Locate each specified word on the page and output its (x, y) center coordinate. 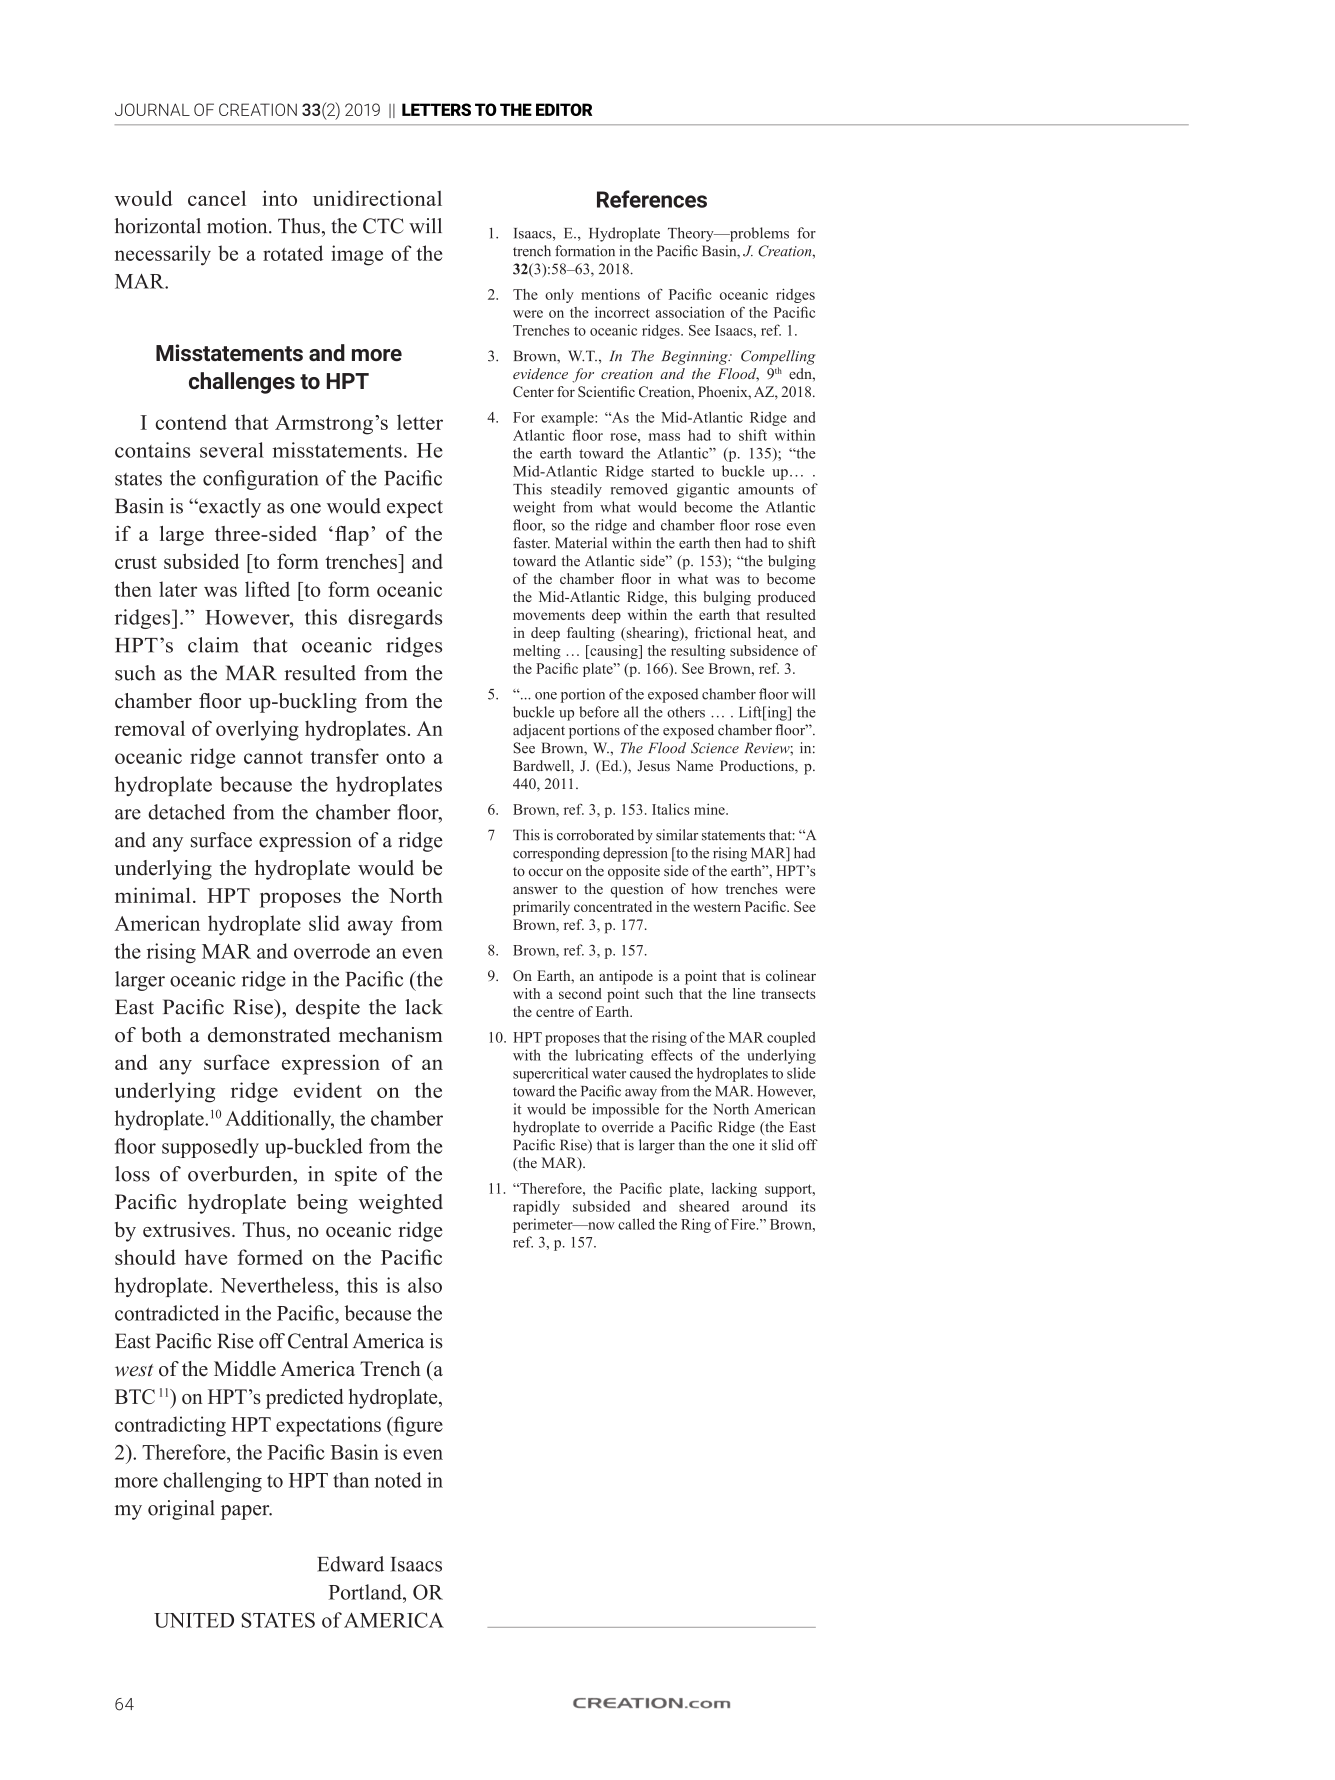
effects (672, 1055)
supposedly (210, 1148)
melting (537, 652)
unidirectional (377, 198)
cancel (217, 198)
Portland (366, 1592)
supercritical (550, 1074)
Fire (744, 1224)
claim (213, 645)
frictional (723, 632)
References (652, 199)
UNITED (194, 1620)
